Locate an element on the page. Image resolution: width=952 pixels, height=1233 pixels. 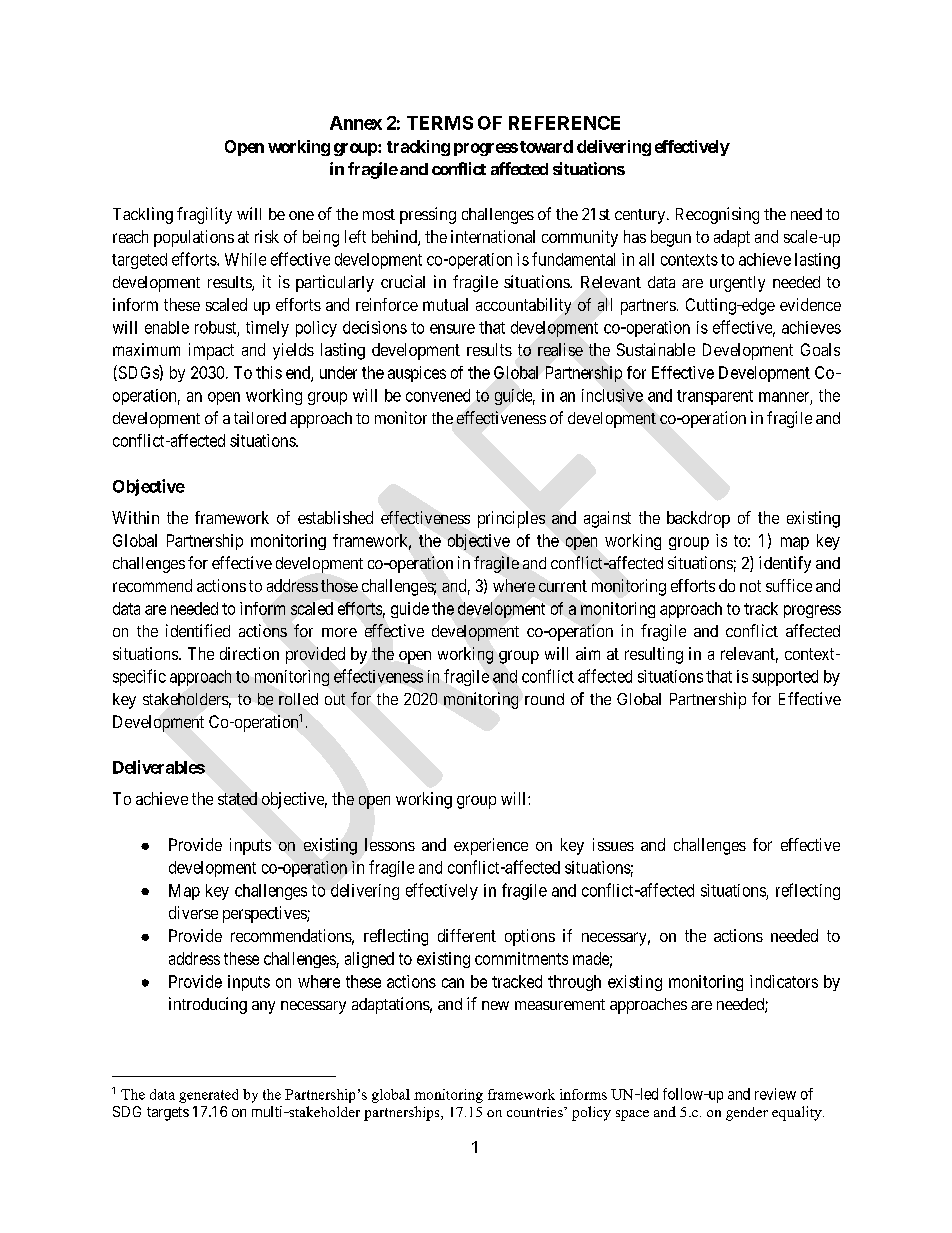
backdrop is located at coordinates (698, 519).
